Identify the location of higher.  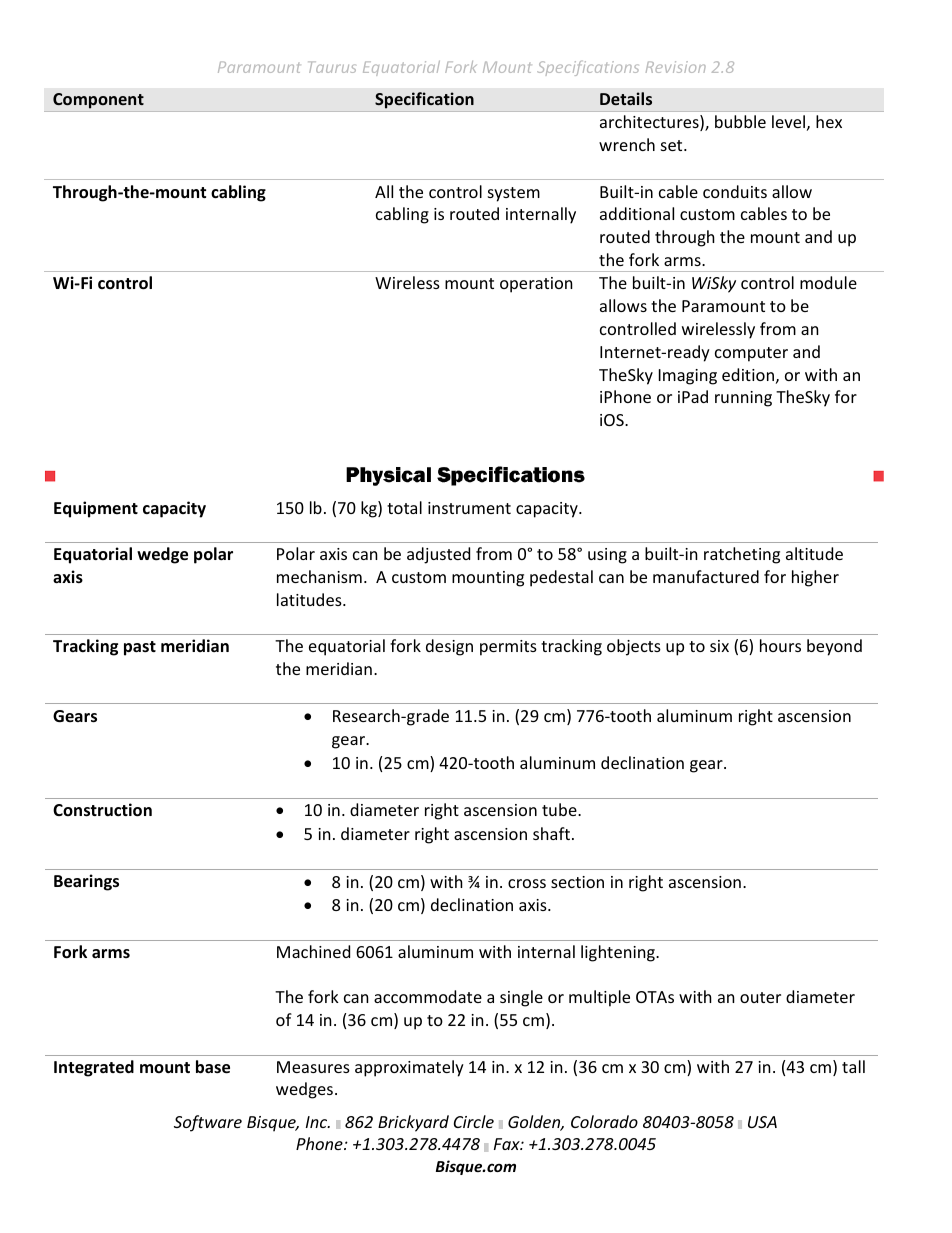
(815, 578).
